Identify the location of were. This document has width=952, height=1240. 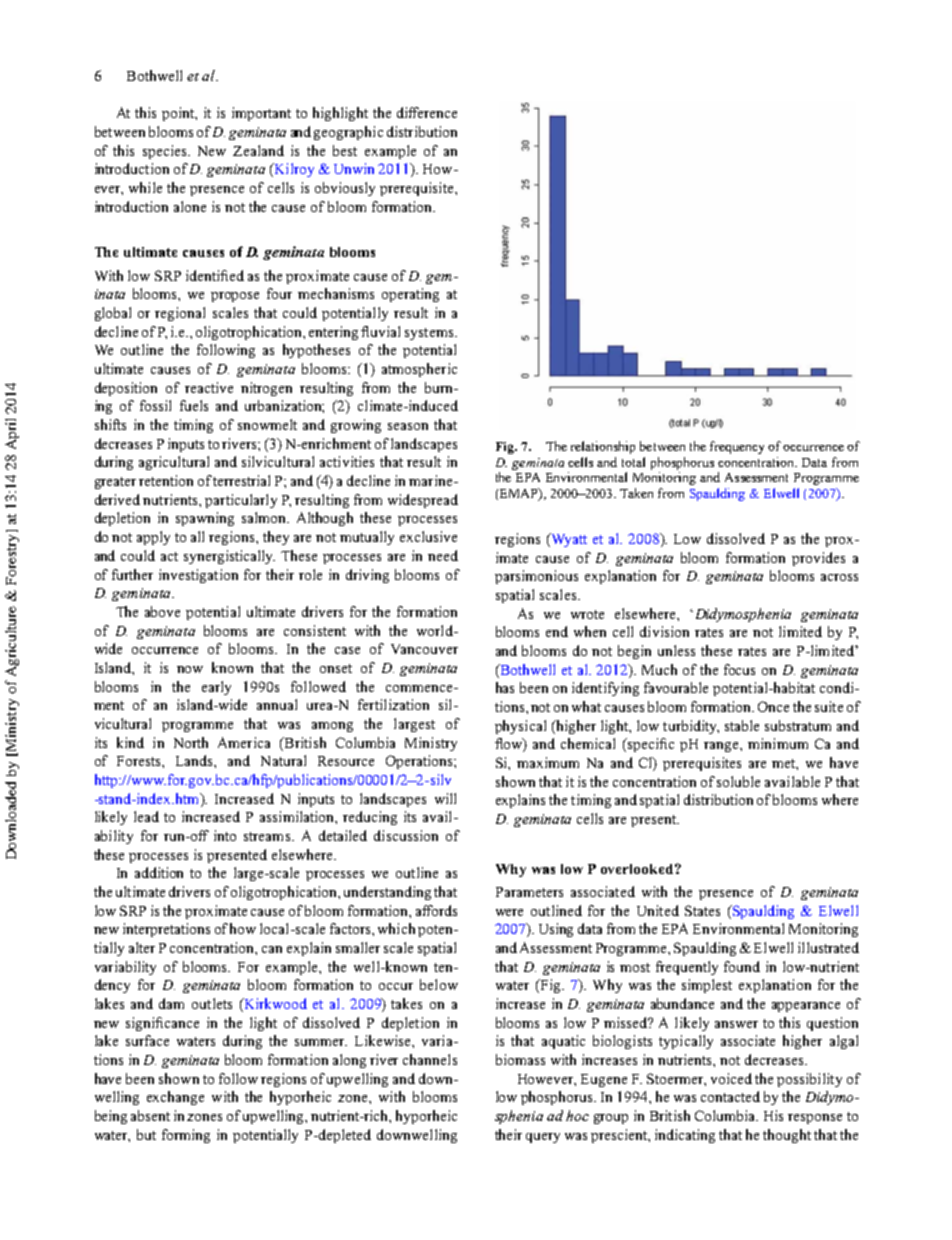
(509, 912).
